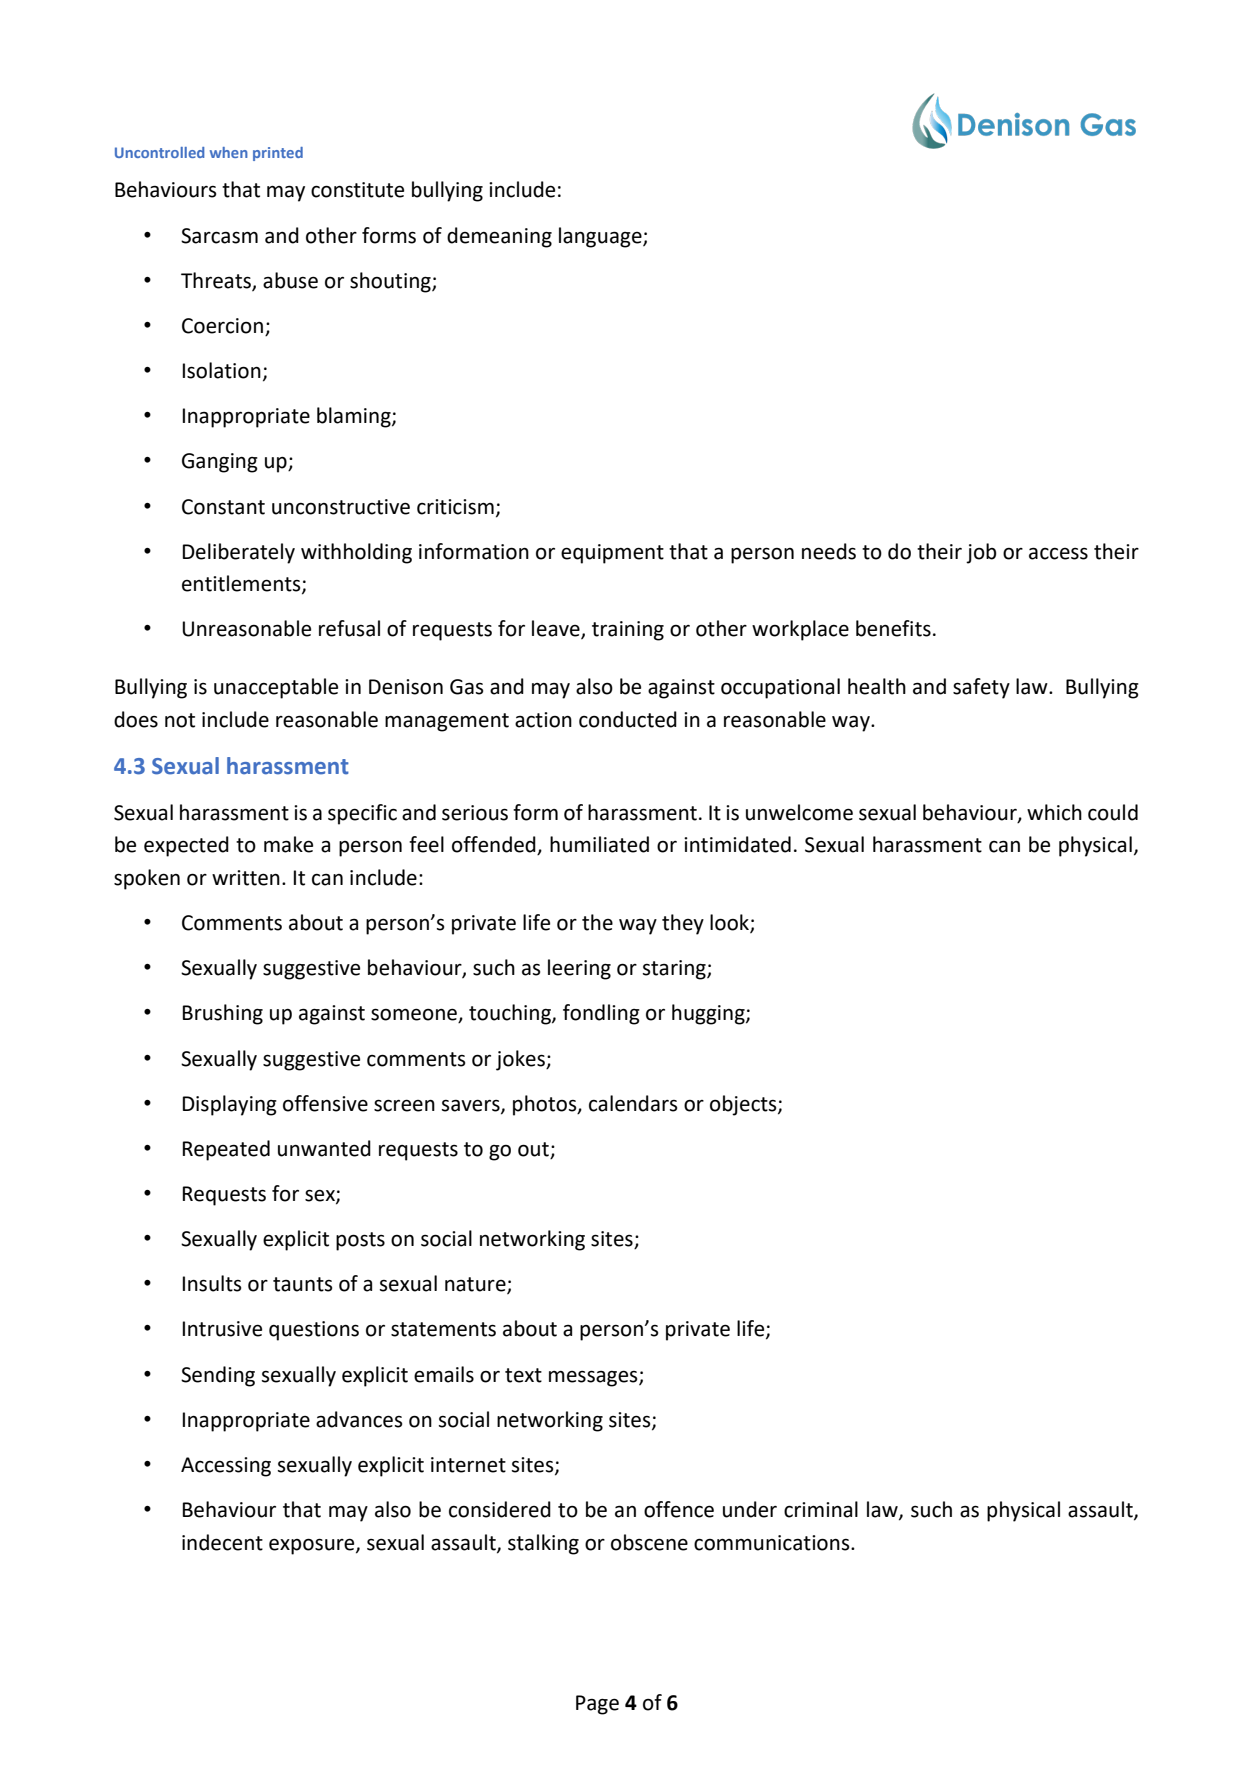 The height and width of the screenshot is (1773, 1253). I want to click on Repeated, so click(226, 1150).
